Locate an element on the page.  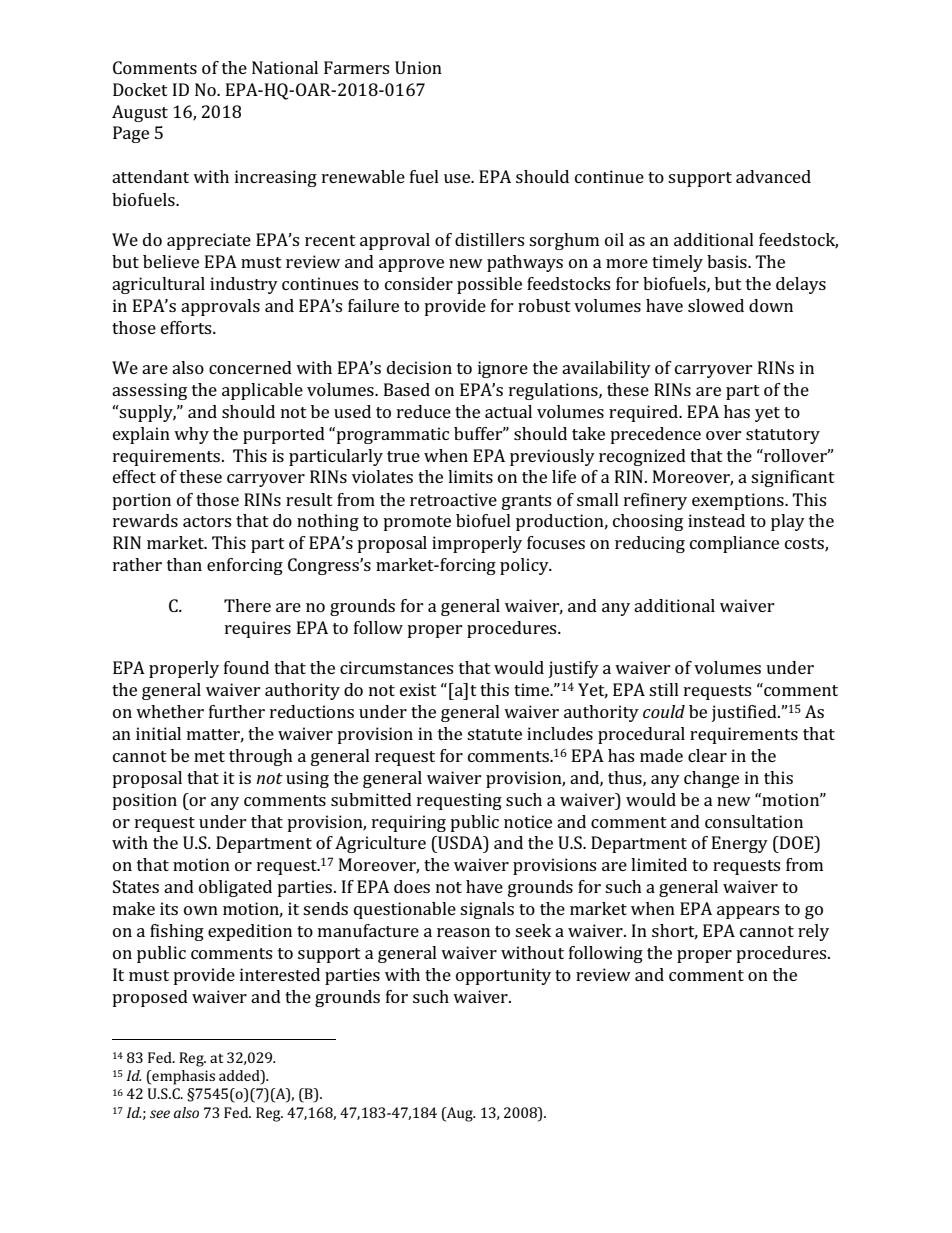
policy is located at coordinates (525, 566).
